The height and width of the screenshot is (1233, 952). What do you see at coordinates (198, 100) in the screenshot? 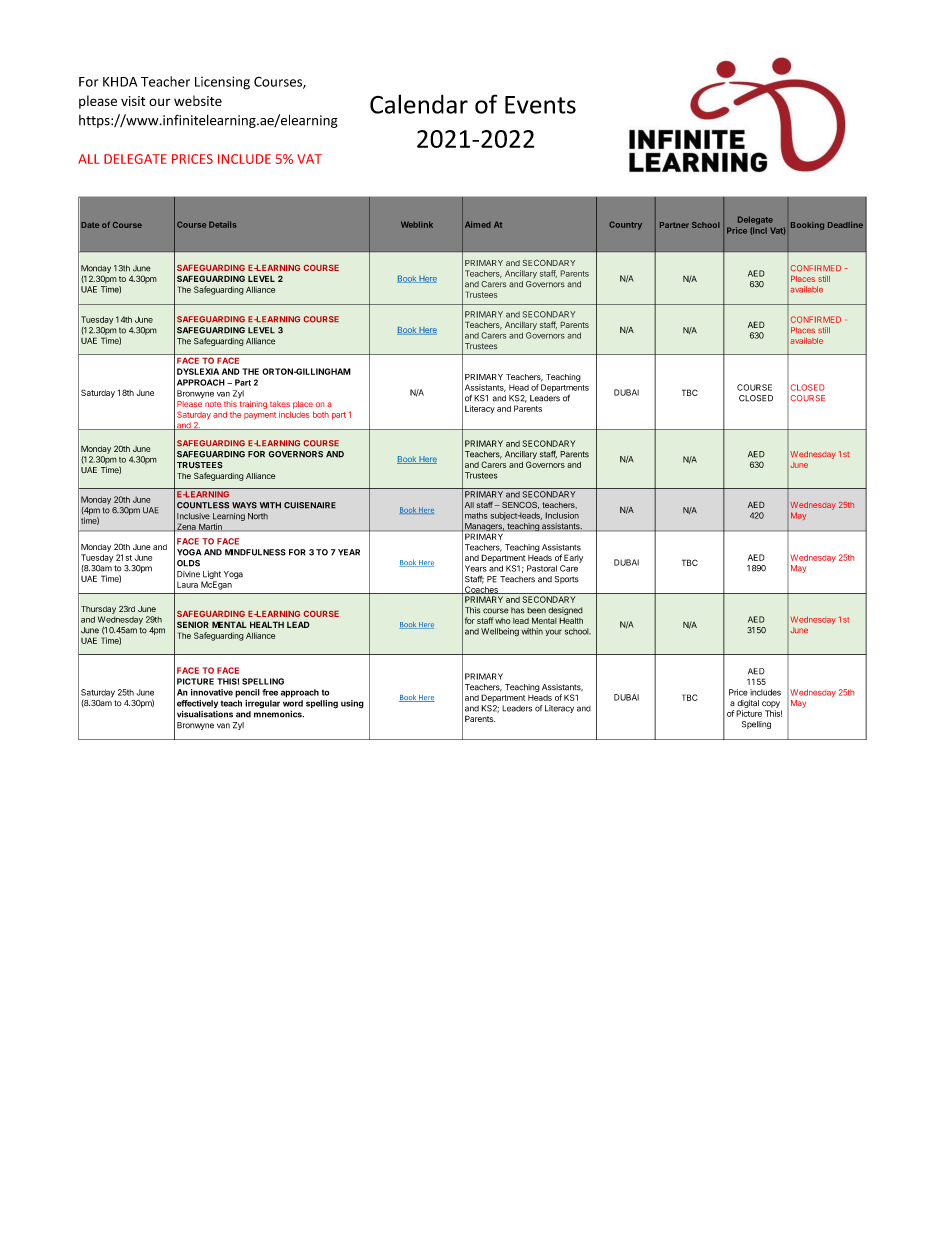
I see `website` at bounding box center [198, 100].
